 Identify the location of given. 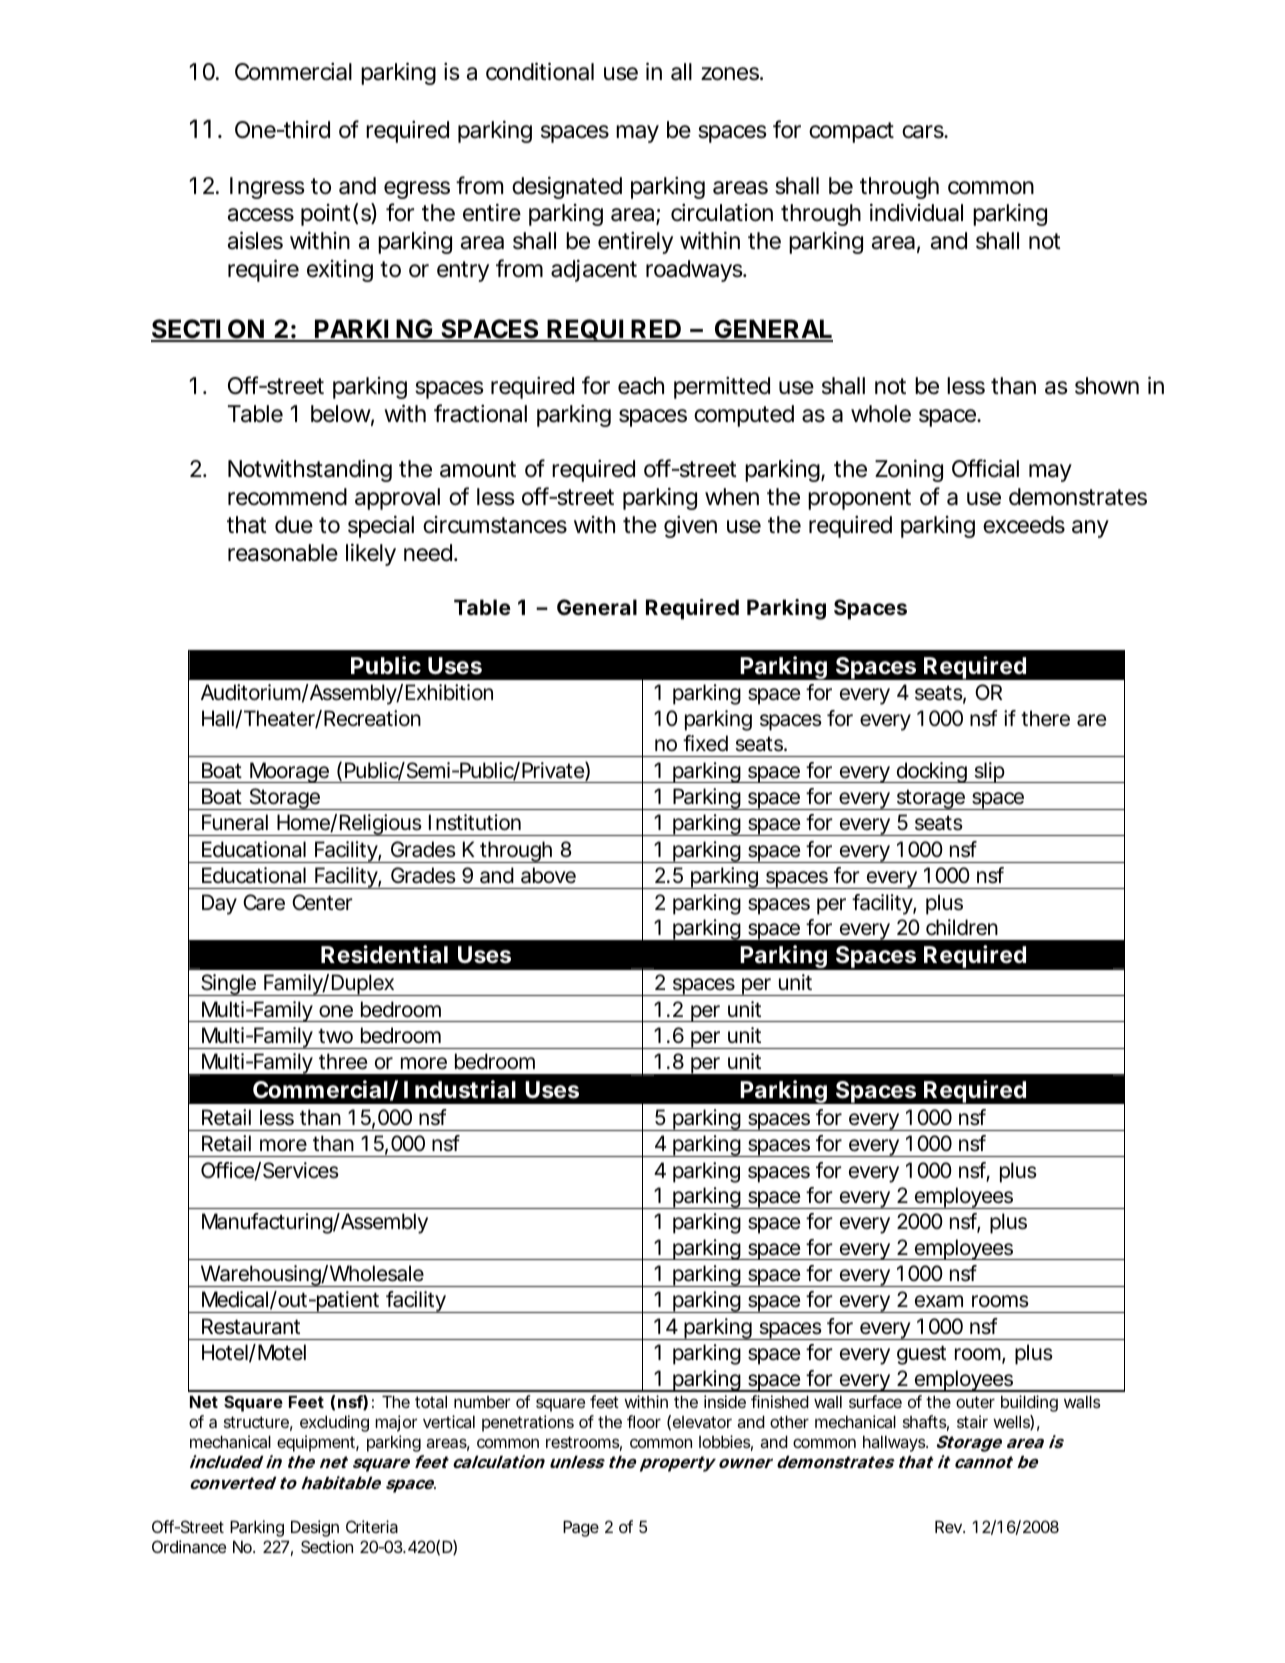
(690, 526).
